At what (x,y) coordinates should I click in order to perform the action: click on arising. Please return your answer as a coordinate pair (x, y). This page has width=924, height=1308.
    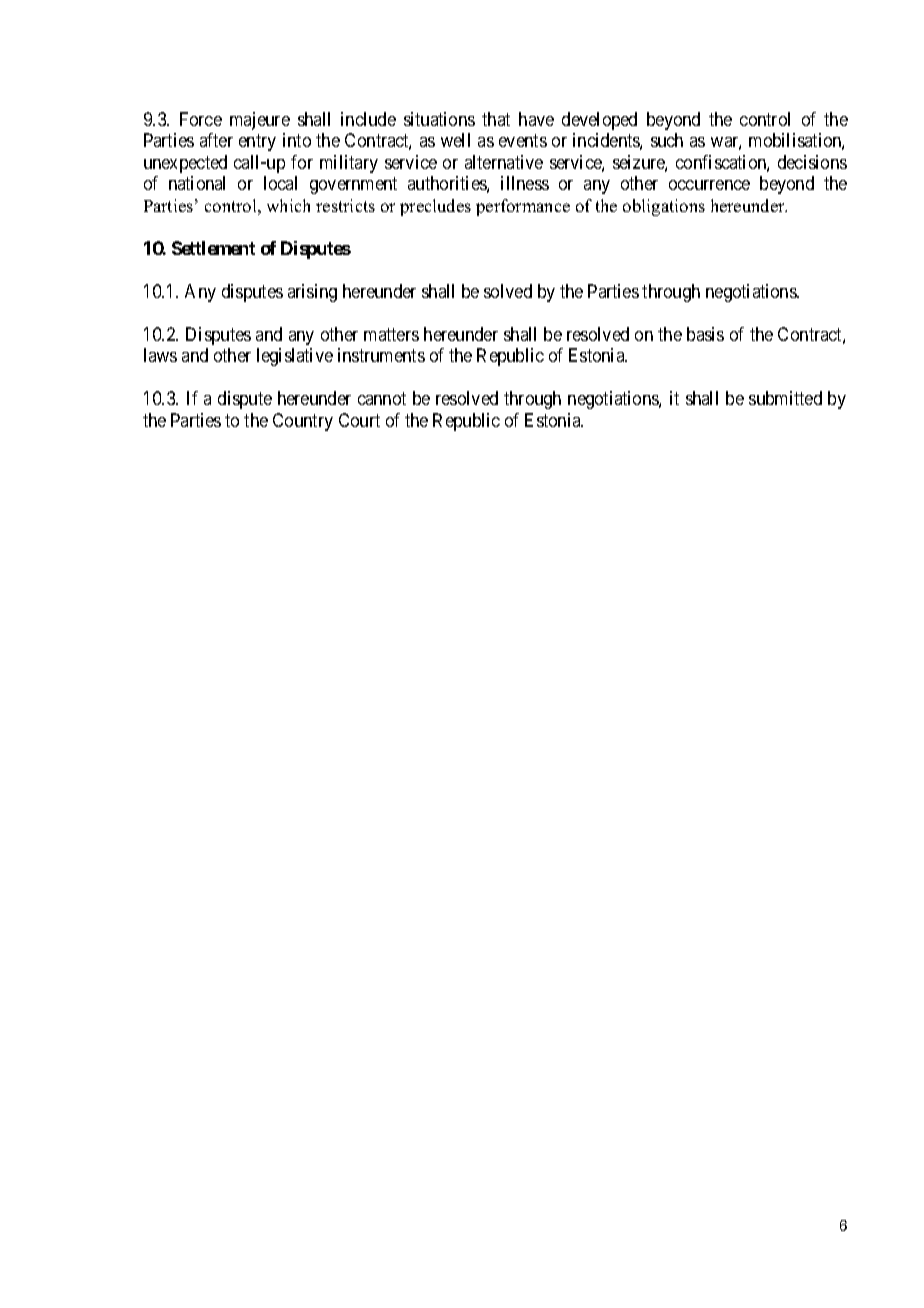
    Looking at the image, I should click on (312, 293).
